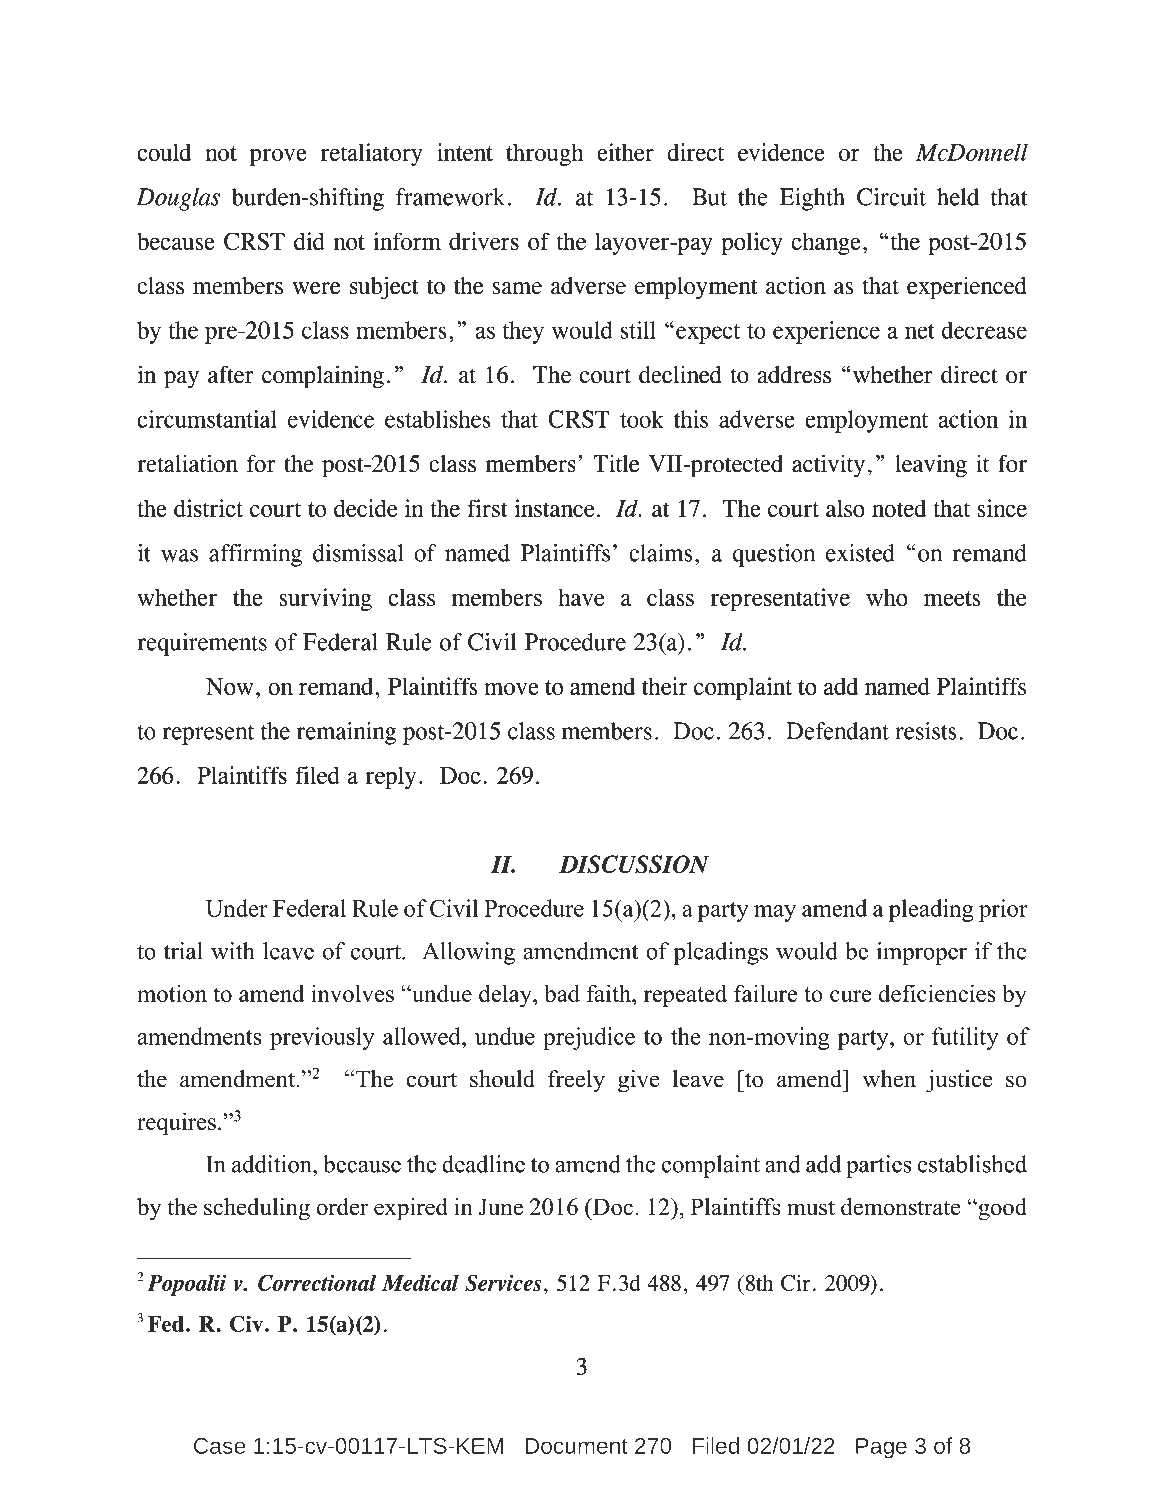 Image resolution: width=1164 pixels, height=1506 pixels. Describe the element at coordinates (273, 1164) in the screenshot. I see `addition` at that location.
